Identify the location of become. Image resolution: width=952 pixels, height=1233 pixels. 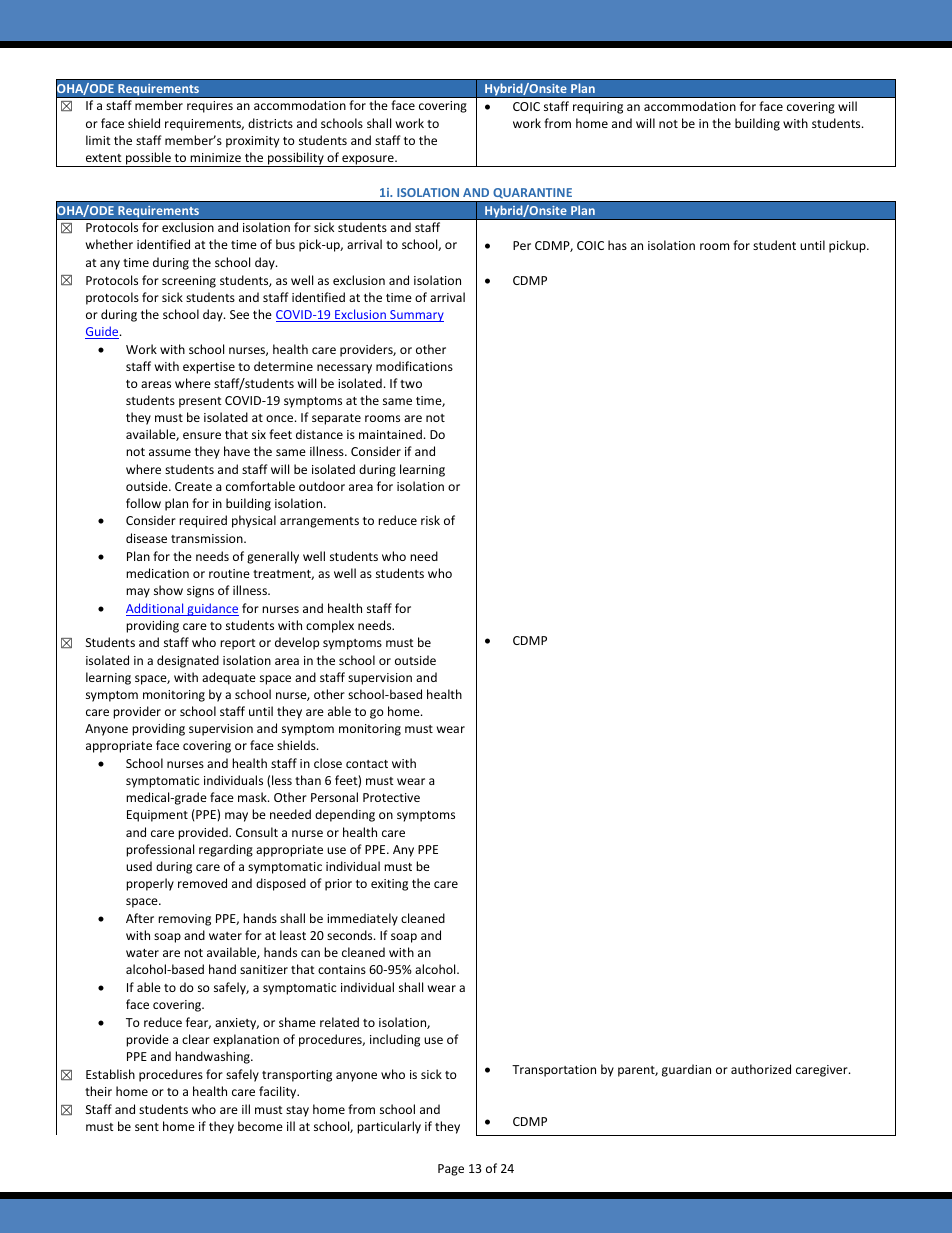
(260, 1126).
